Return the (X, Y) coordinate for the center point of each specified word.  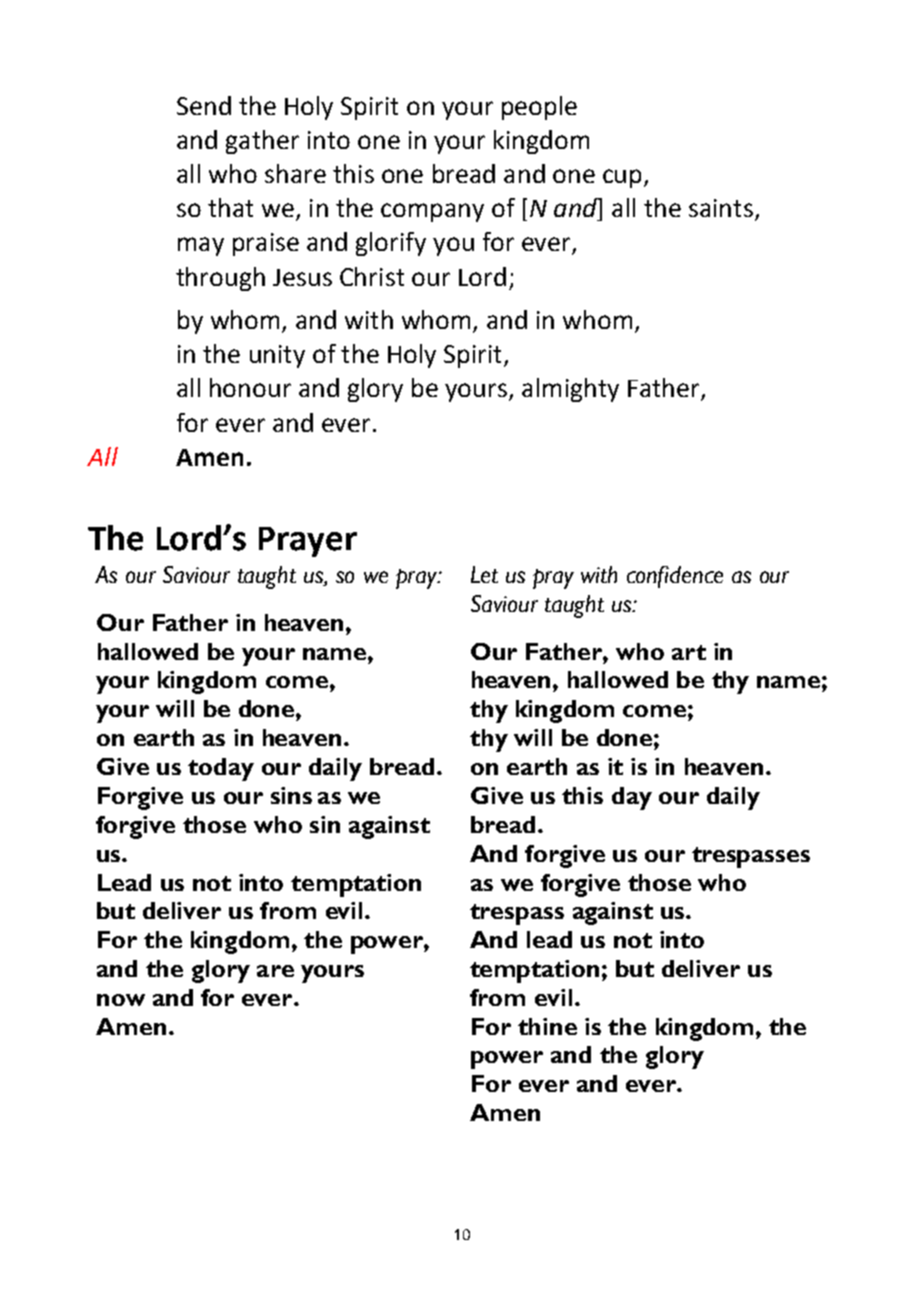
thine (547, 1026)
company (432, 212)
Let (484, 574)
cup (624, 178)
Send (204, 105)
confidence (675, 577)
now (121, 1000)
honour (250, 387)
